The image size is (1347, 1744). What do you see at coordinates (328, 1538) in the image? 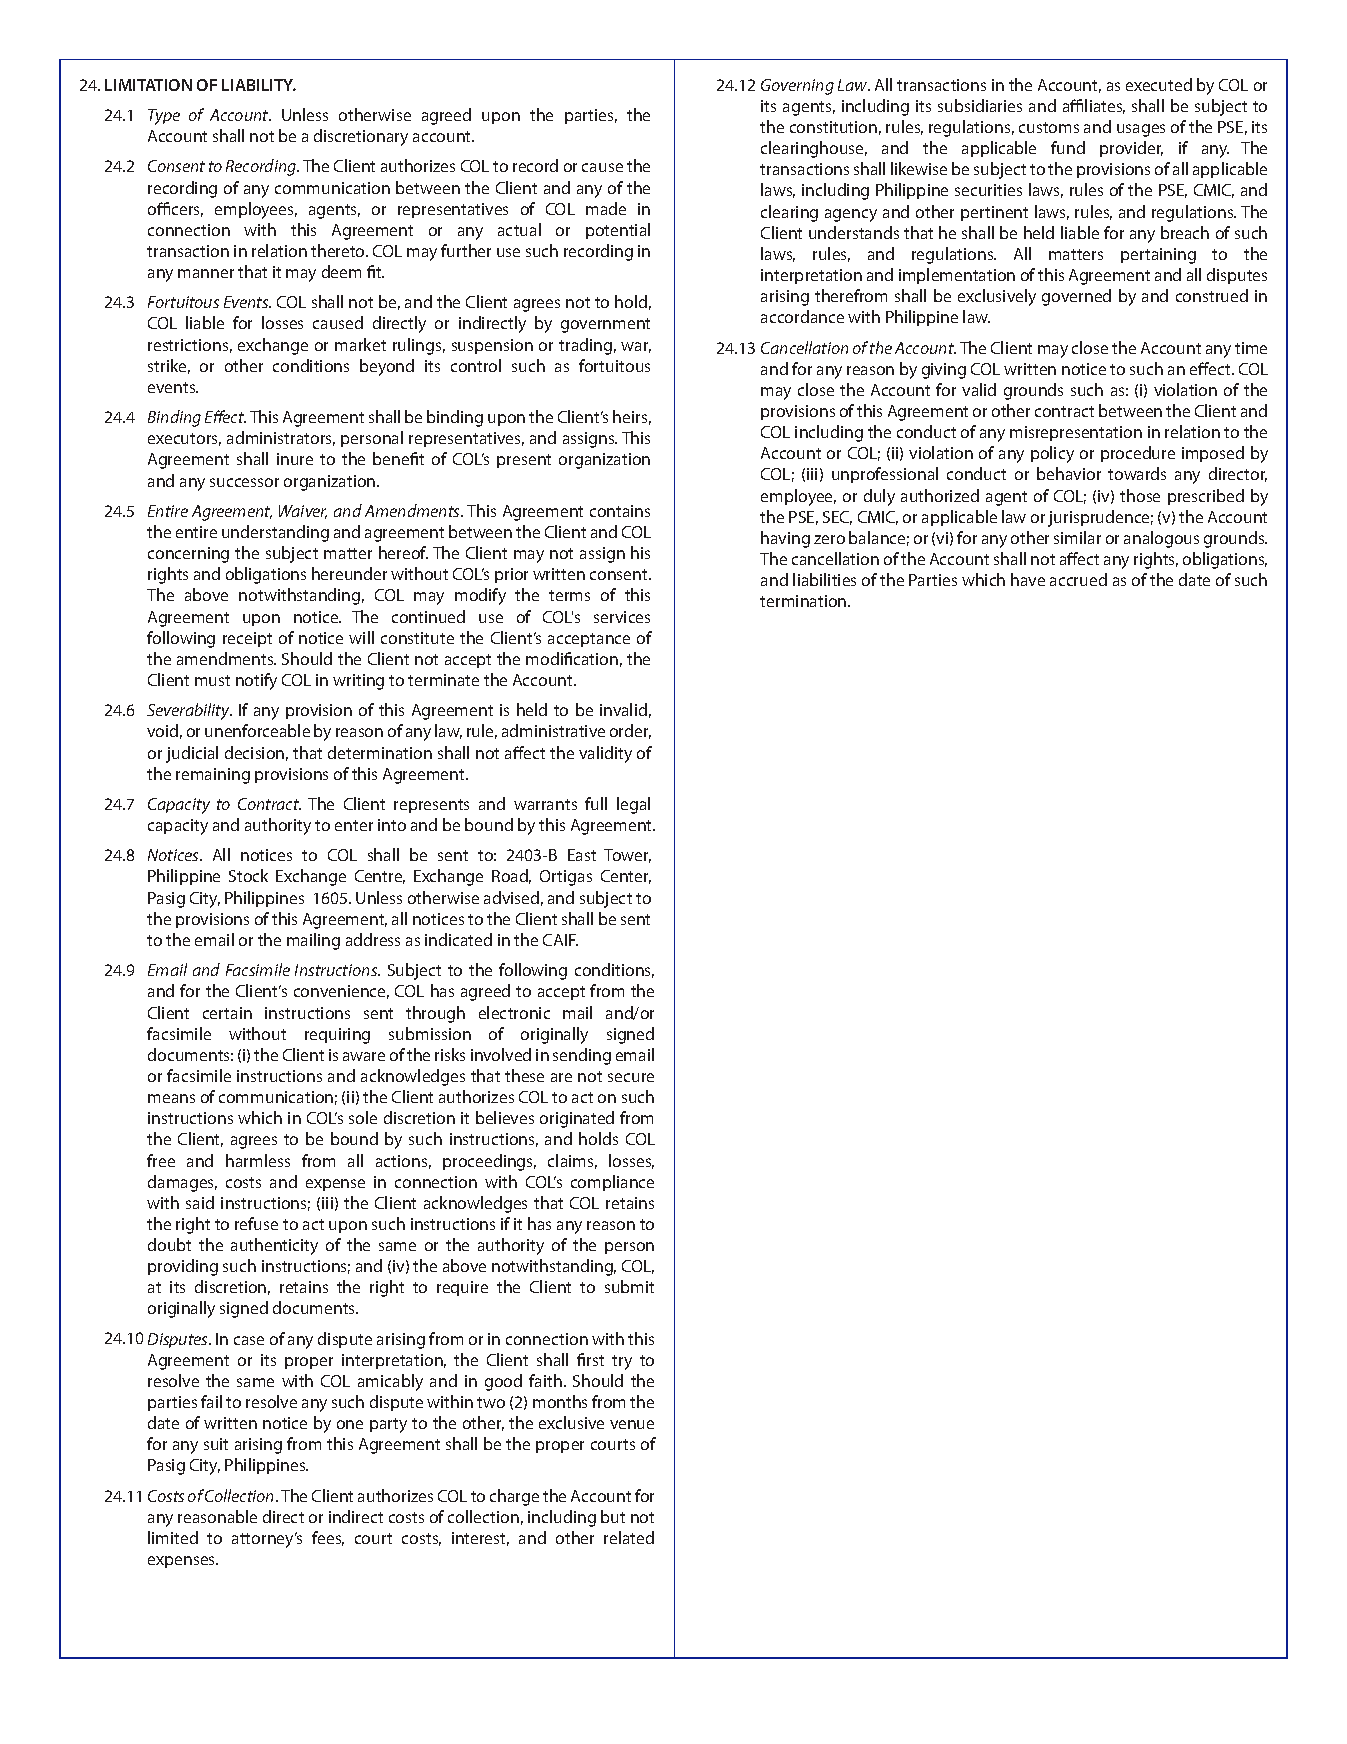
I see `fees` at bounding box center [328, 1538].
